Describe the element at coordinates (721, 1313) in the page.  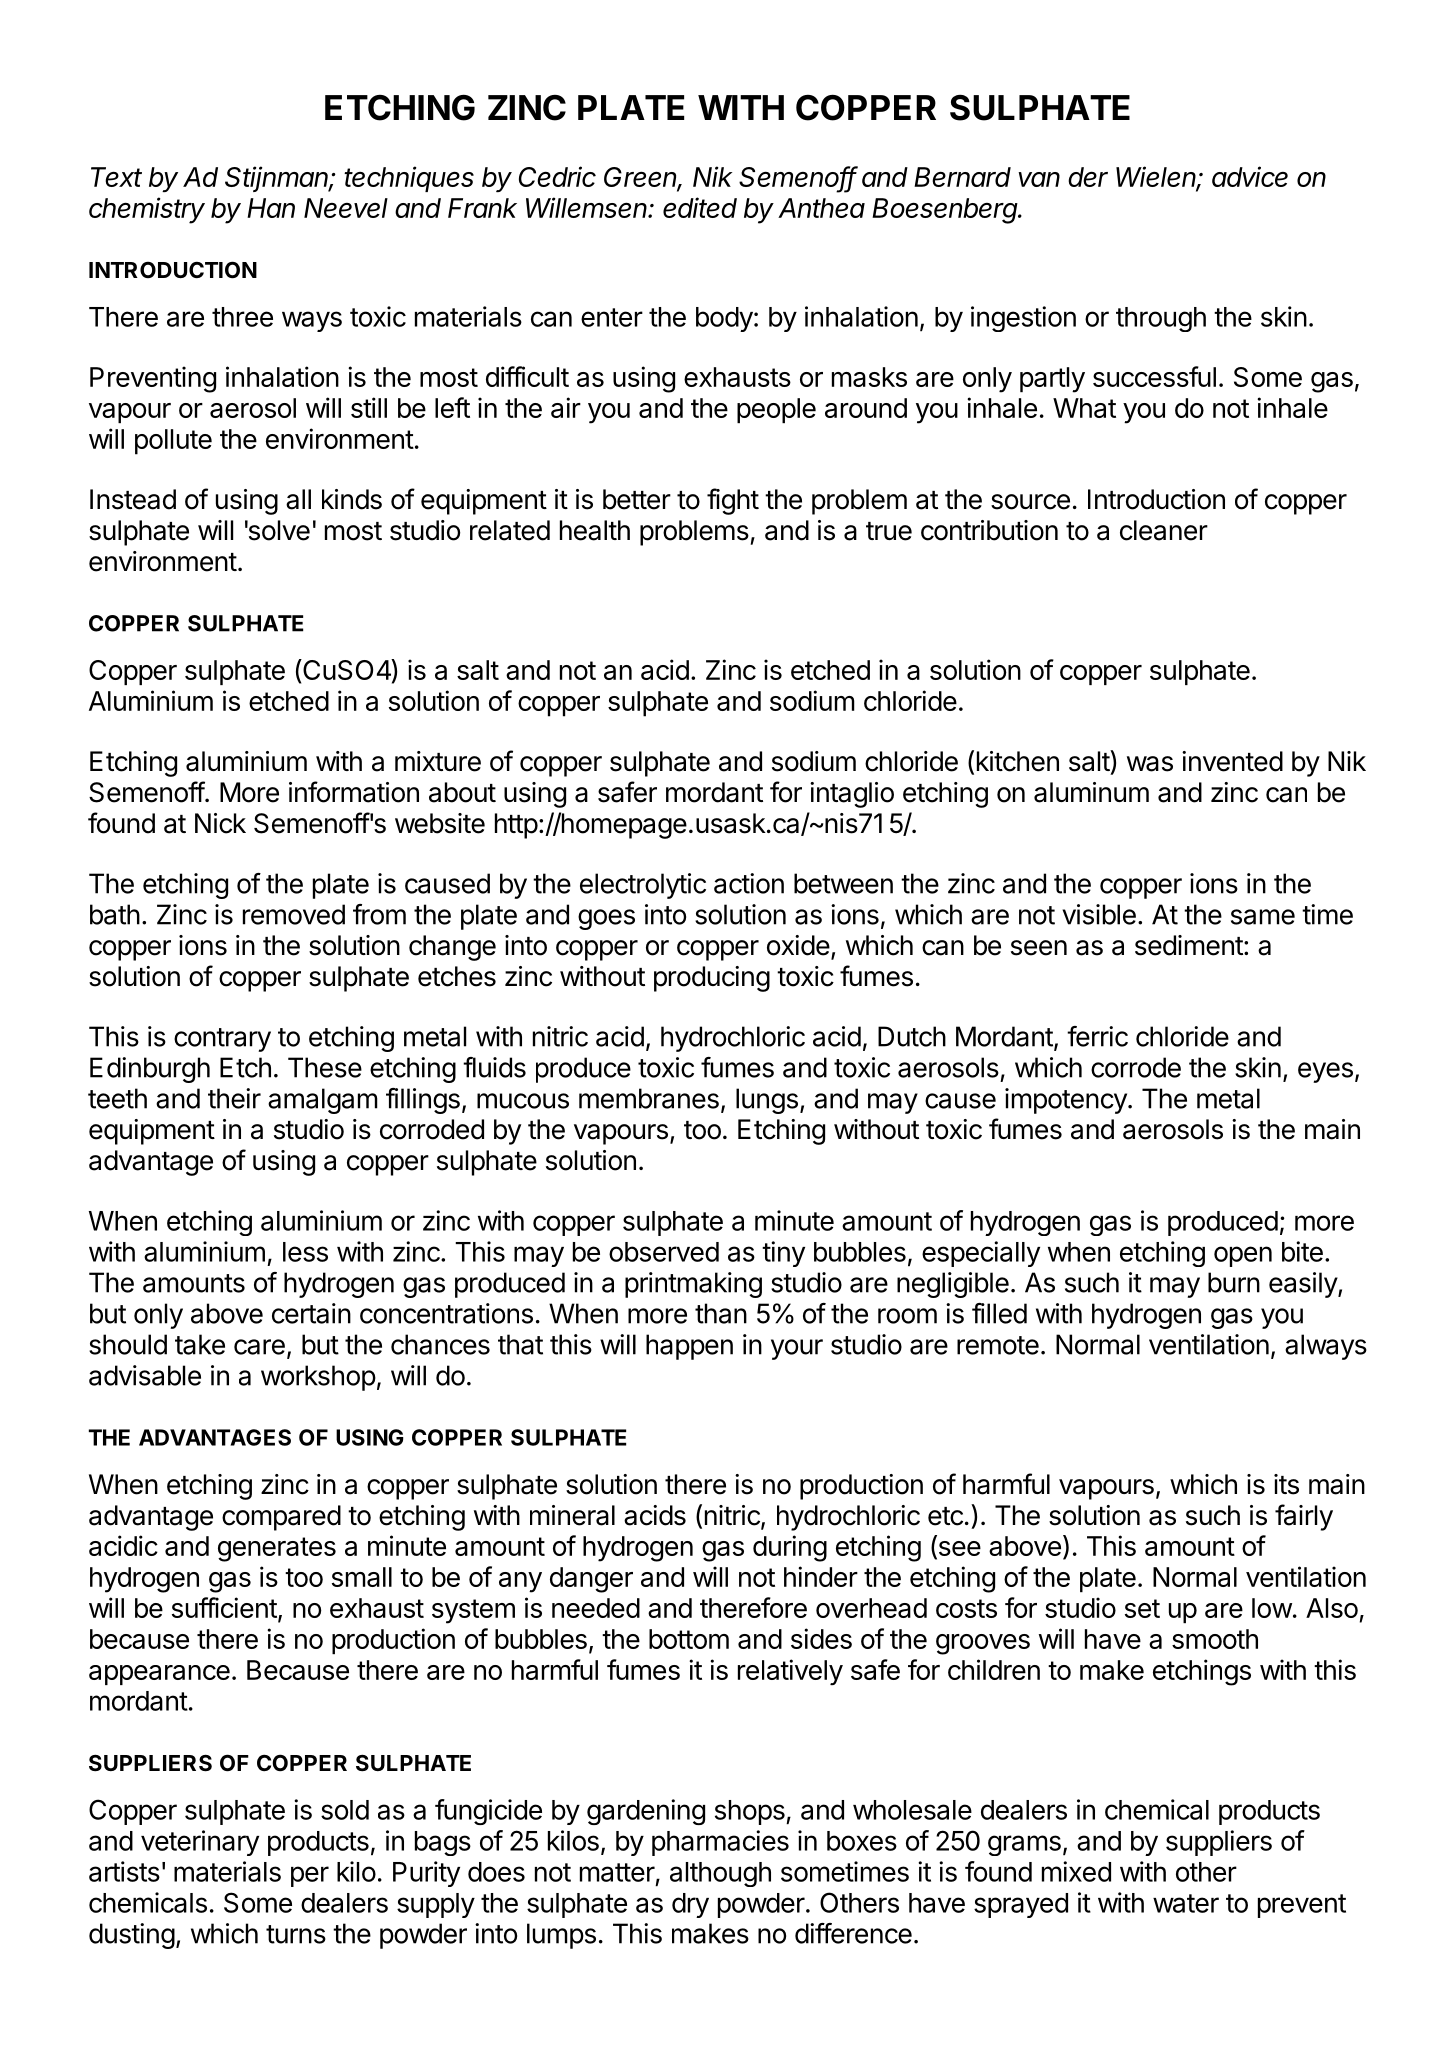
I see `than` at that location.
